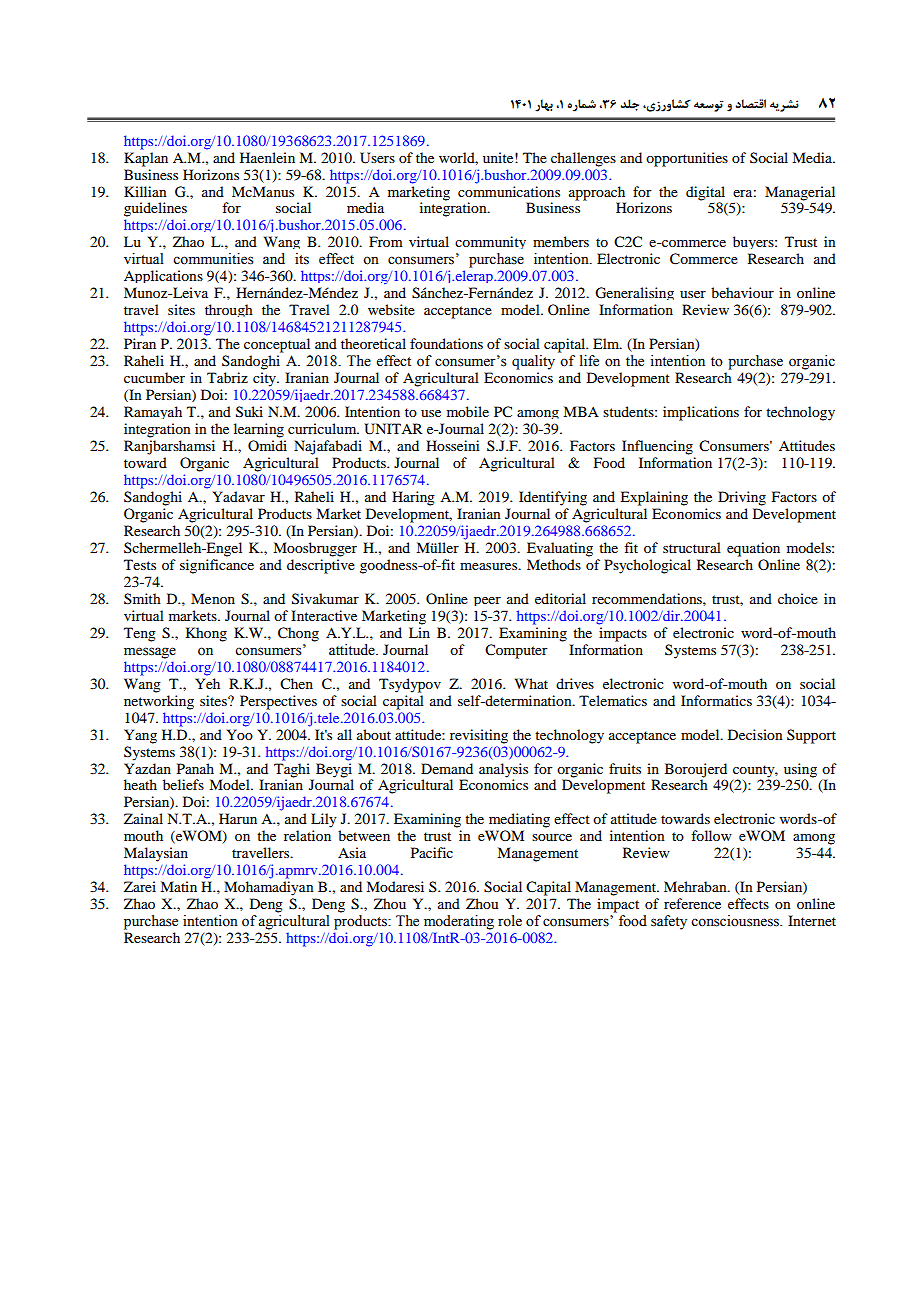  What do you see at coordinates (178, 886) in the page?
I see `Matin` at bounding box center [178, 886].
